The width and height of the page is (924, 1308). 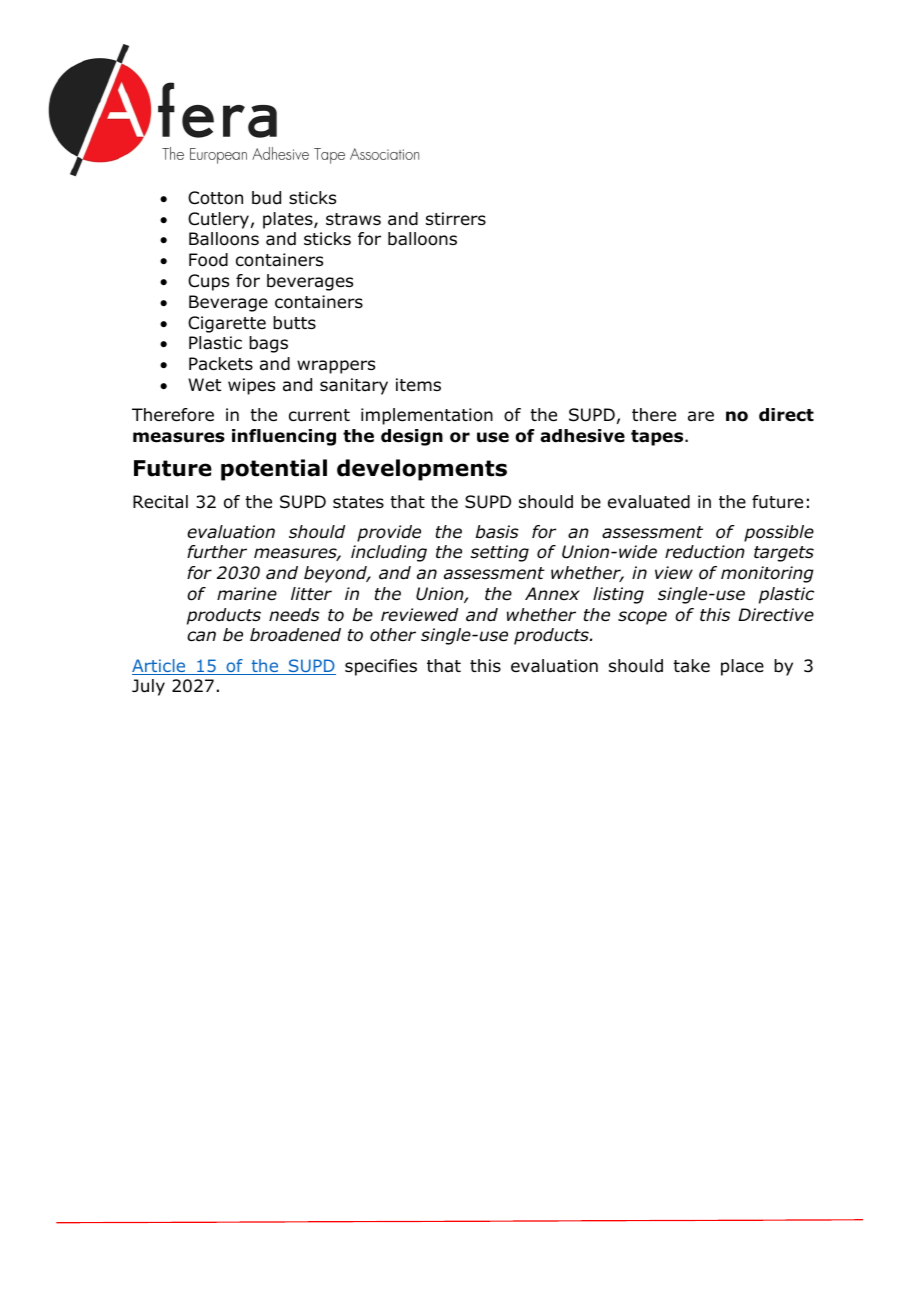 What do you see at coordinates (705, 552) in the page?
I see `reduction` at bounding box center [705, 552].
